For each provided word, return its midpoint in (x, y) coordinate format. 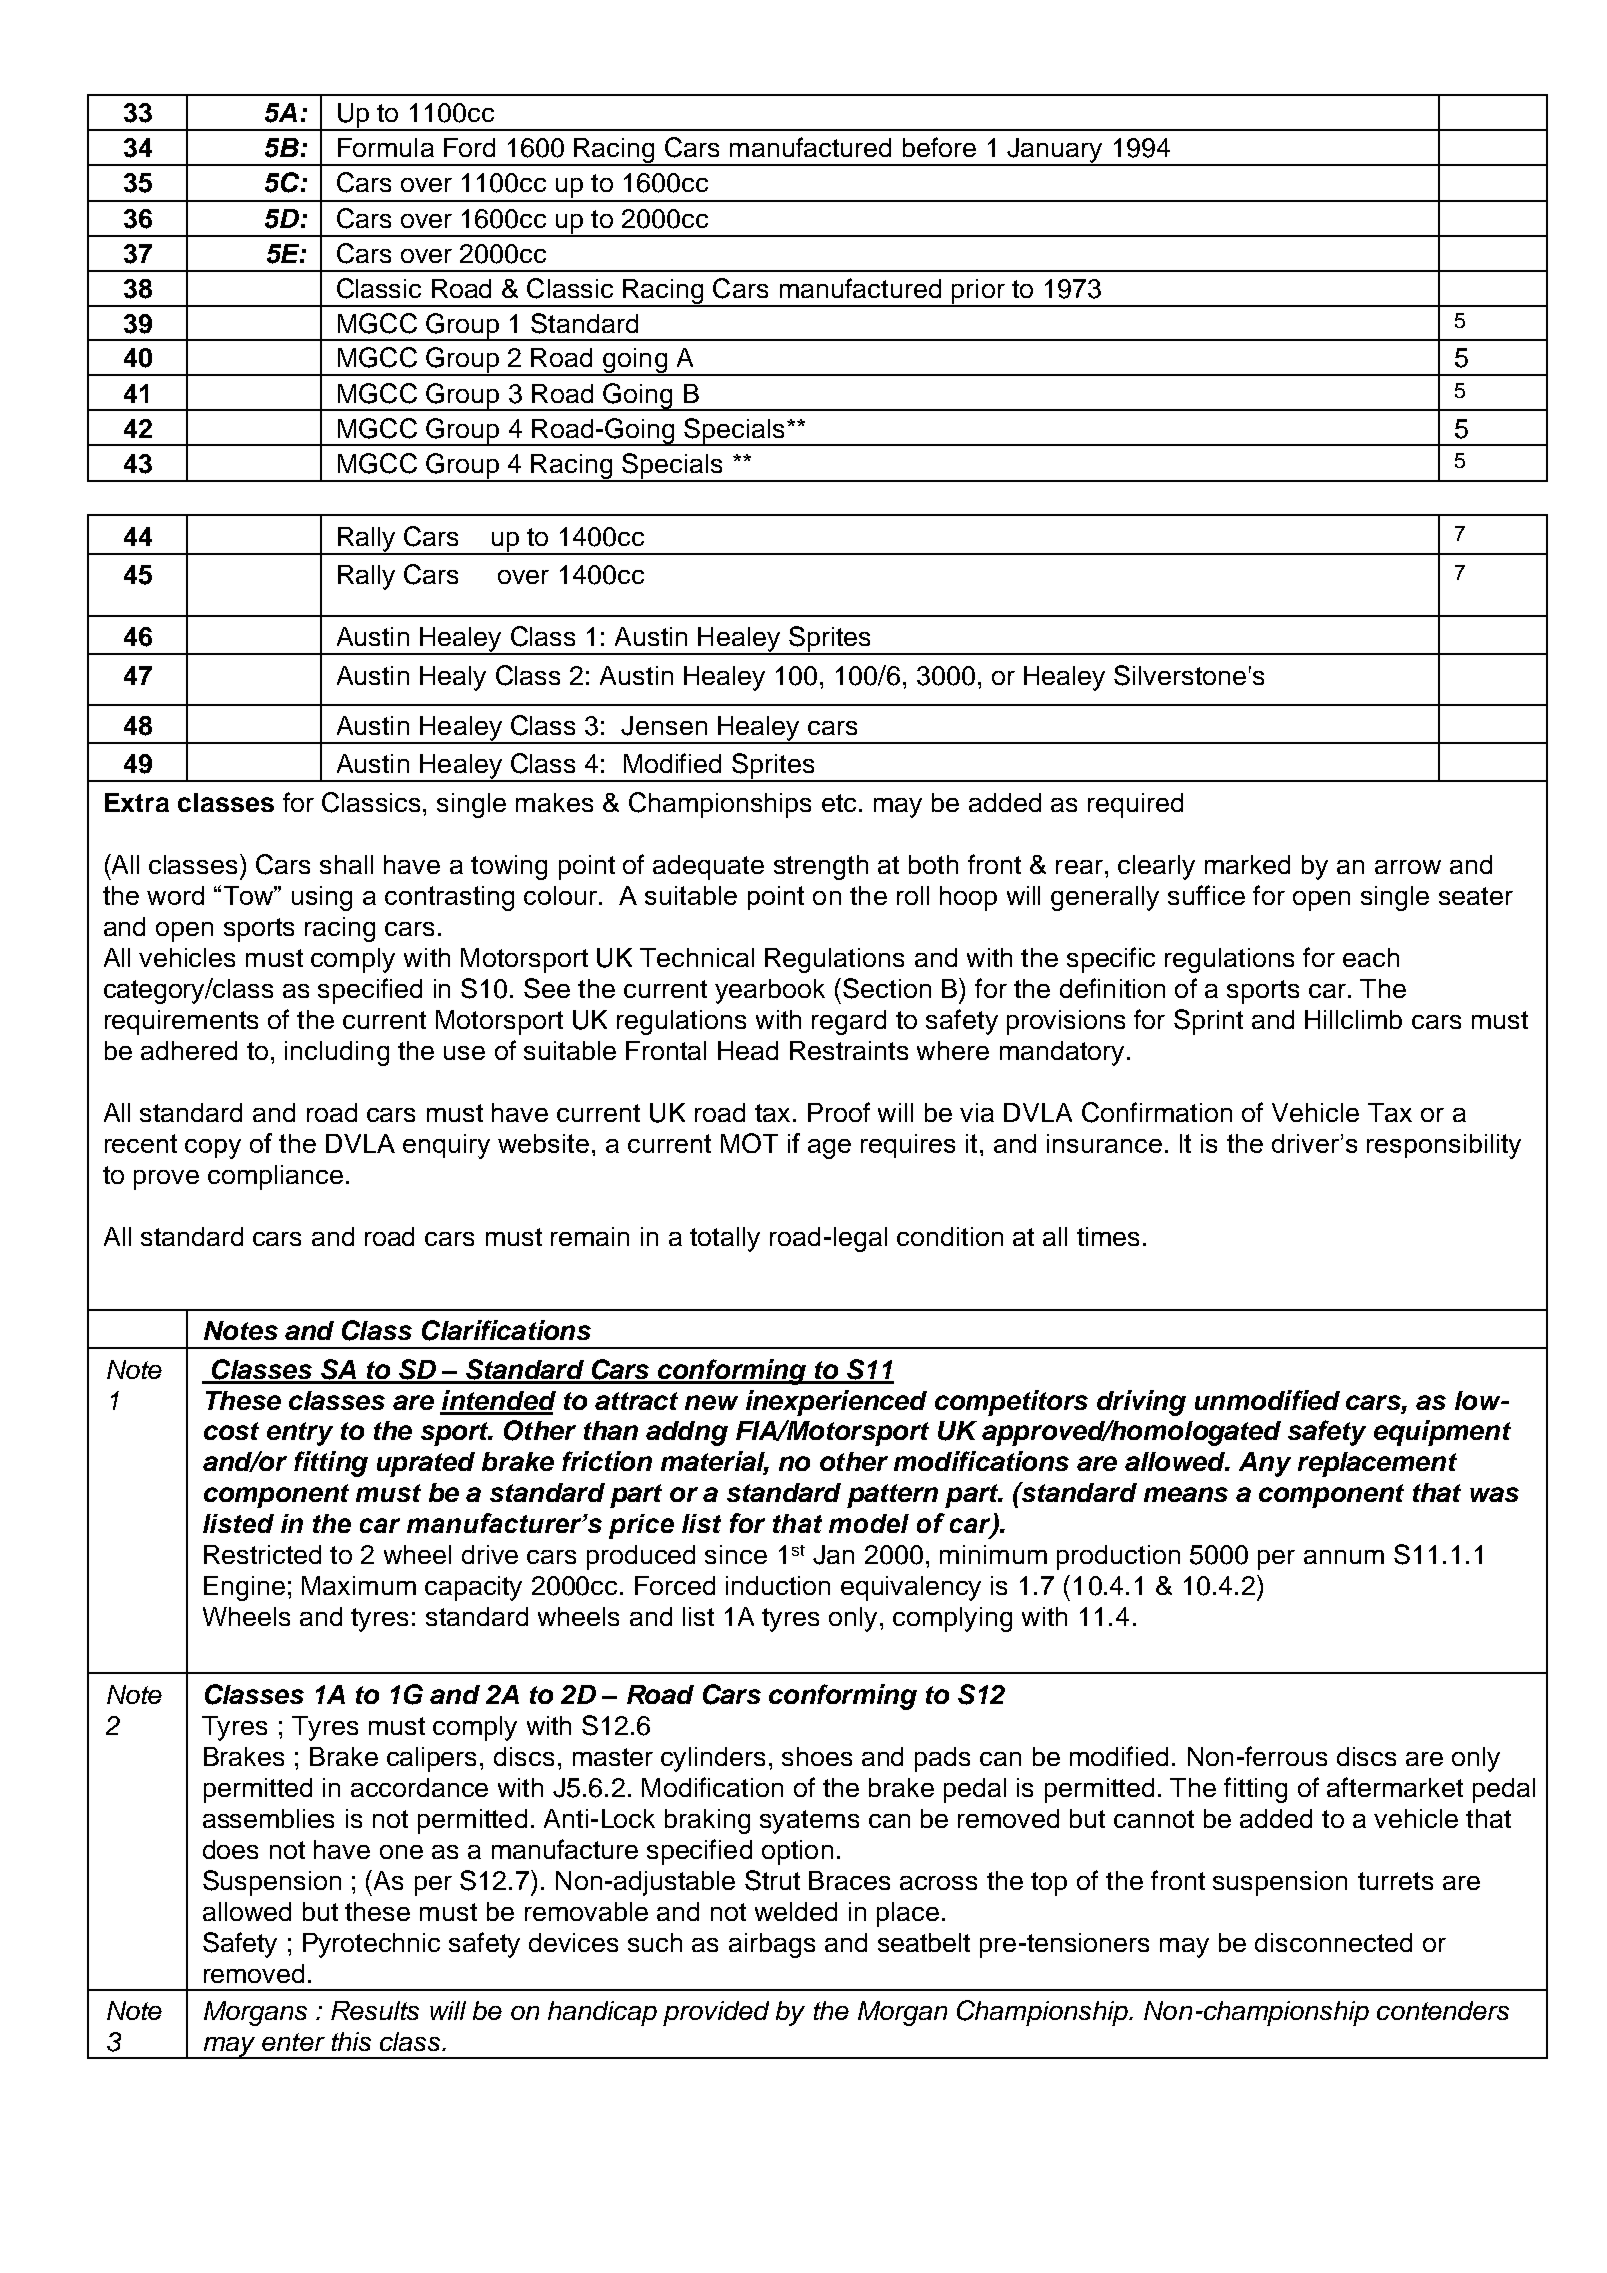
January (1055, 152)
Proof (839, 1112)
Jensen (664, 726)
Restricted (262, 1554)
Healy (453, 678)
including (337, 1053)
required (1135, 805)
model (869, 1523)
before (939, 147)
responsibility (1444, 1146)
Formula (386, 147)
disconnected (1333, 1942)
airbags (772, 1945)
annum (1344, 1557)
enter (293, 2042)
